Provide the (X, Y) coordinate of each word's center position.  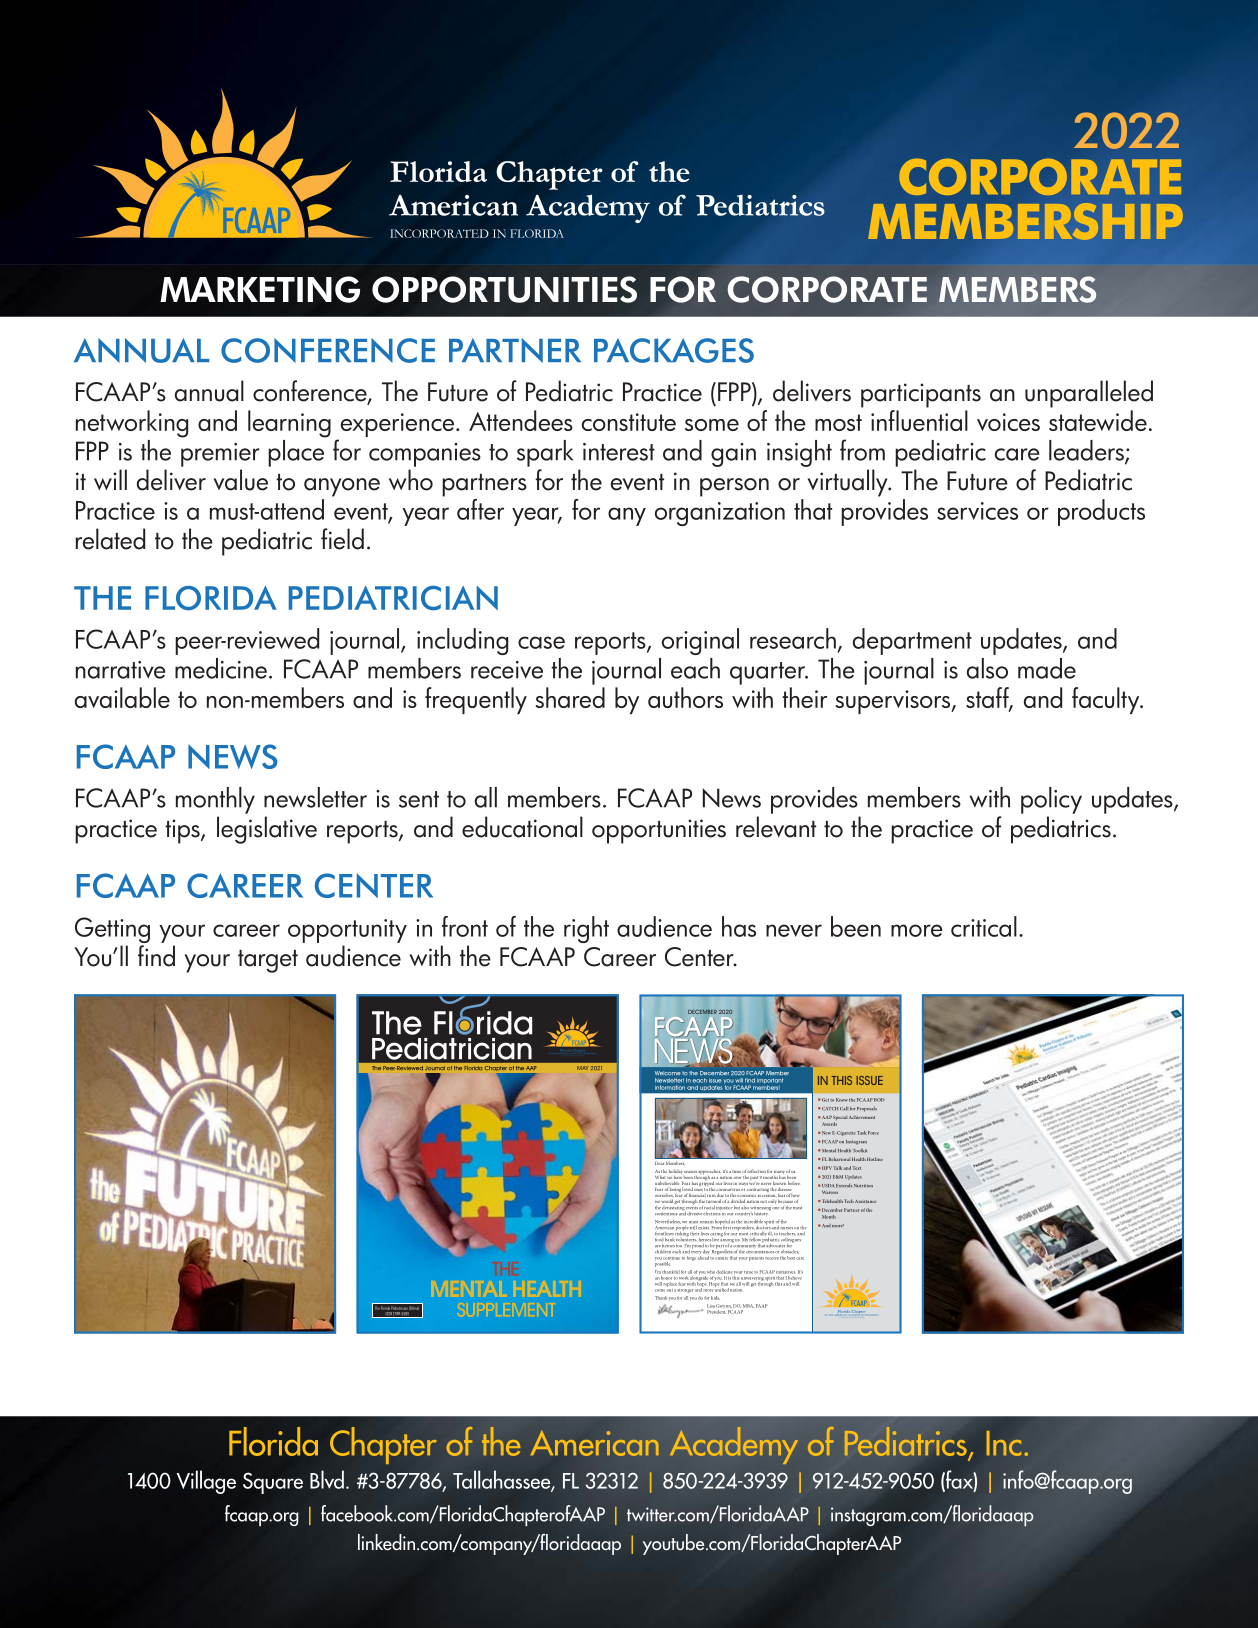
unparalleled (1089, 394)
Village (206, 1482)
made (1047, 668)
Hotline (875, 1159)
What (660, 1177)
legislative (267, 830)
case (541, 642)
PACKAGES (674, 350)
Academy (734, 1445)
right (586, 929)
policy (1051, 800)
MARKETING (260, 289)
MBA (748, 1306)
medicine (221, 668)
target (268, 961)
